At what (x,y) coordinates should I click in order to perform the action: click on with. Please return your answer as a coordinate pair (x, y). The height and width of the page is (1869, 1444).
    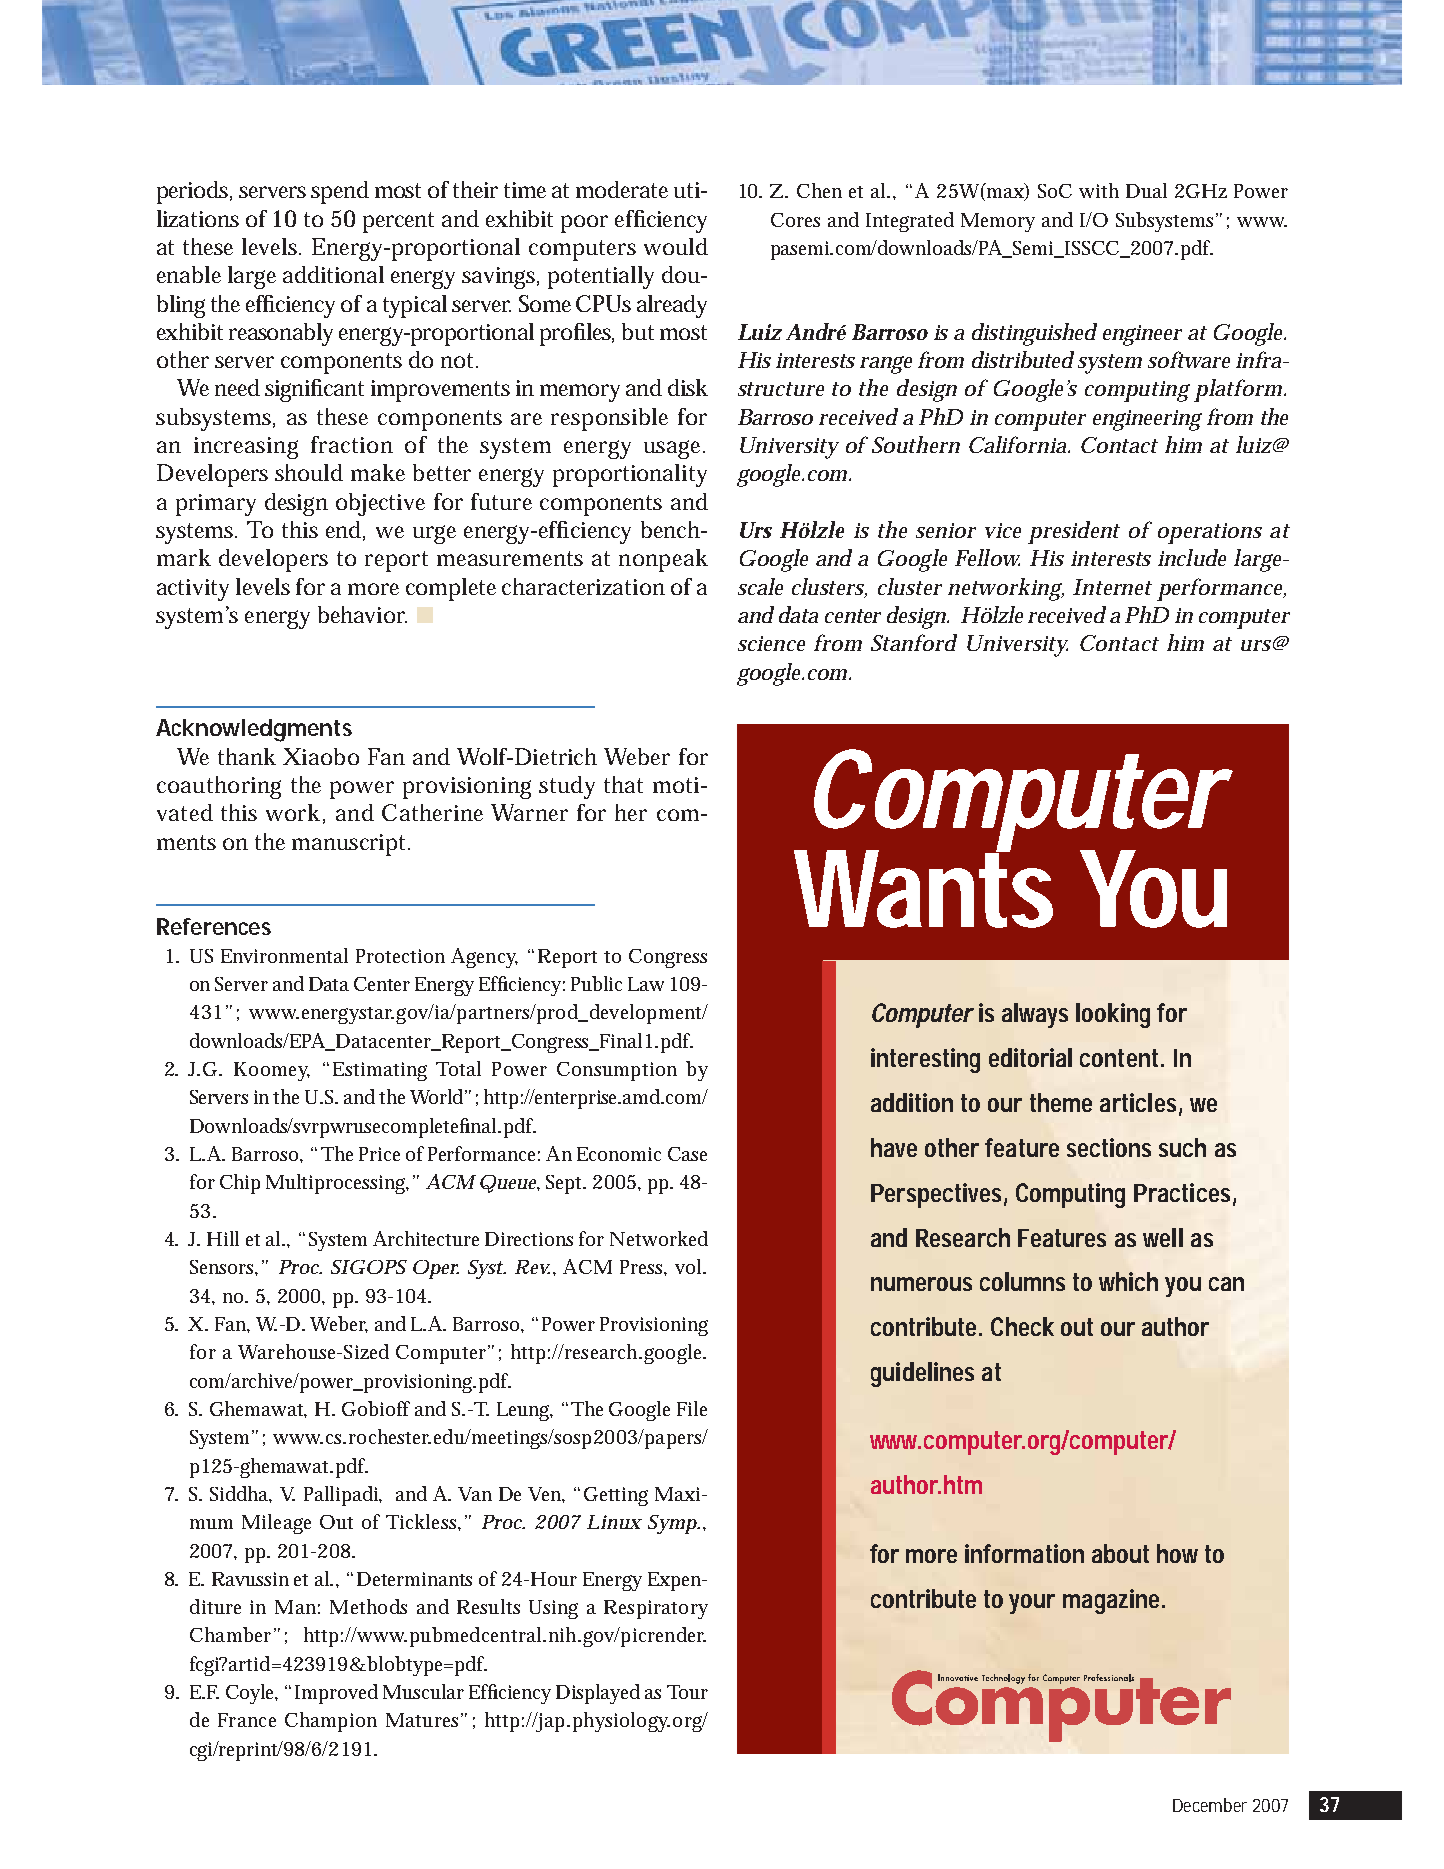
    Looking at the image, I should click on (1099, 190).
